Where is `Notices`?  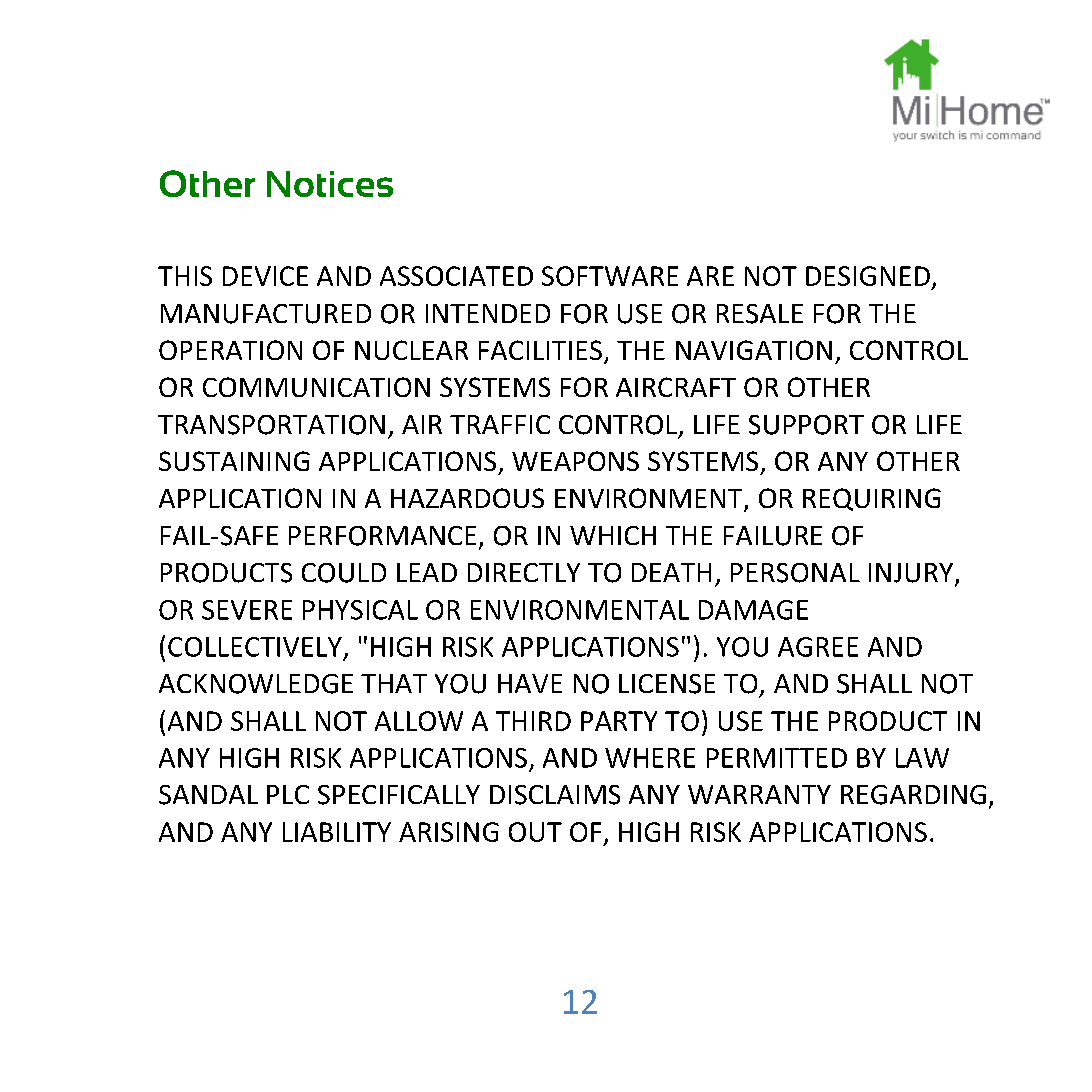 Notices is located at coordinates (330, 184).
